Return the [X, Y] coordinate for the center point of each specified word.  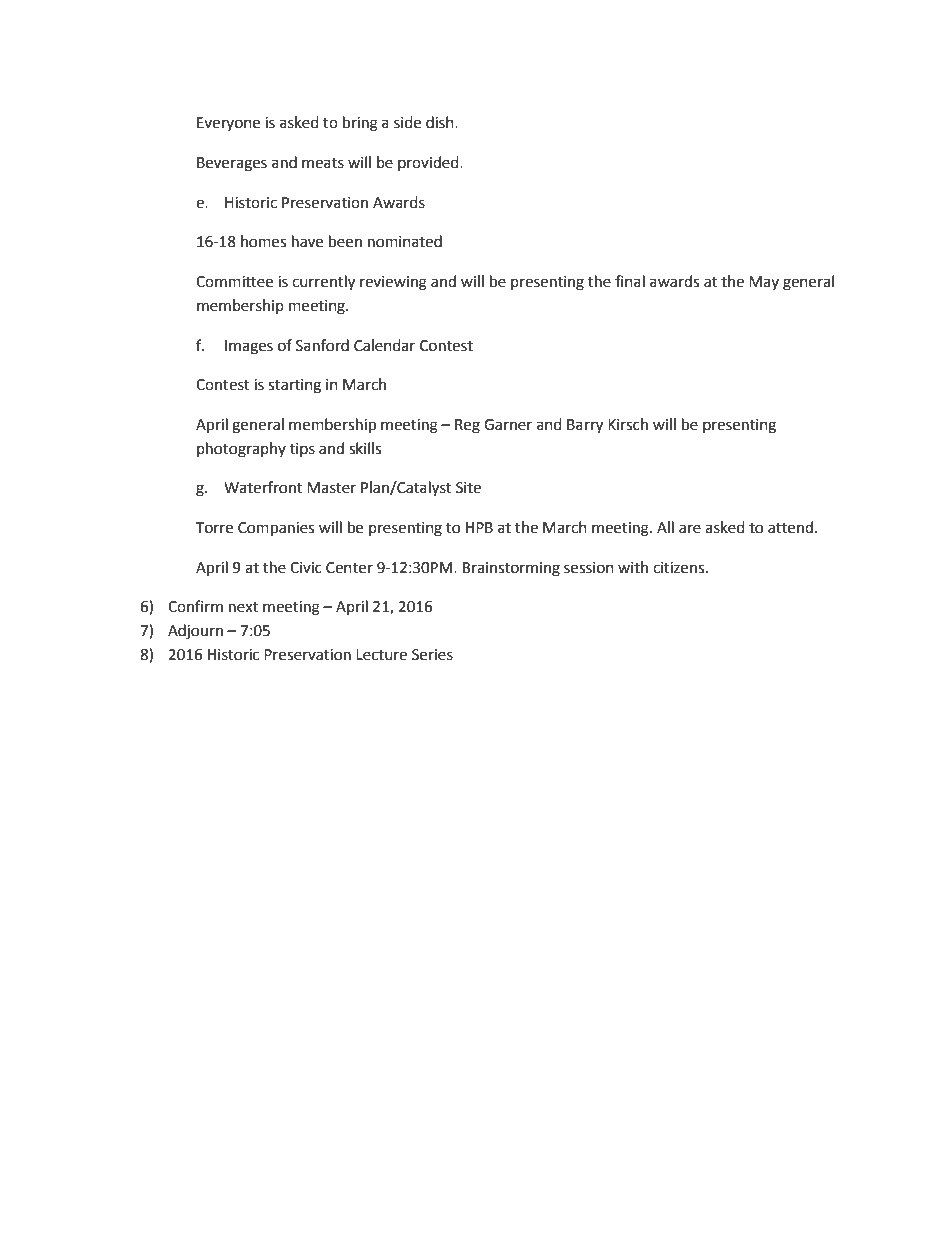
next [243, 607]
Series [432, 655]
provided [429, 163]
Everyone [228, 124]
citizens [680, 568]
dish [441, 122]
